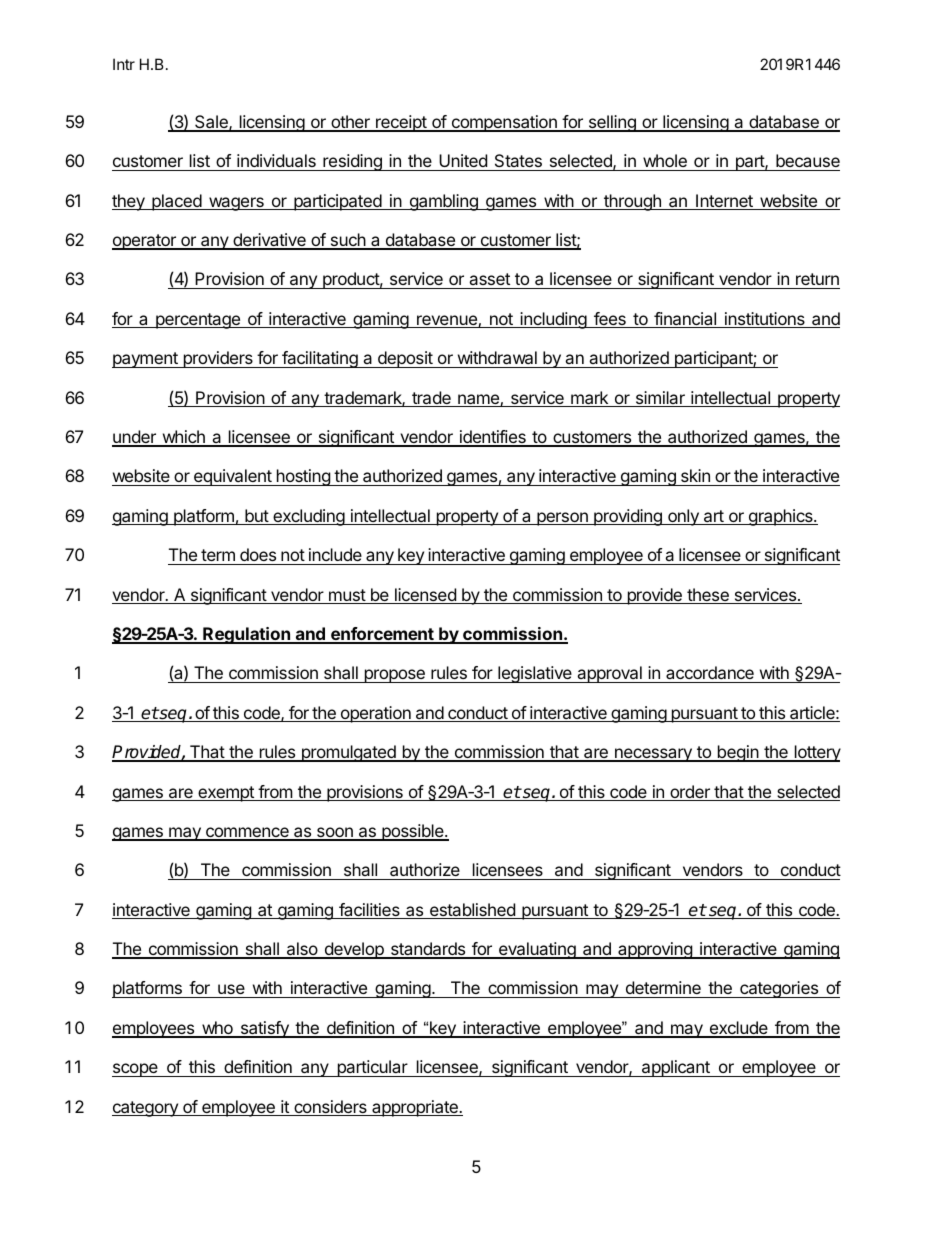 The height and width of the document is (1233, 952). I want to click on legislative, so click(535, 674).
